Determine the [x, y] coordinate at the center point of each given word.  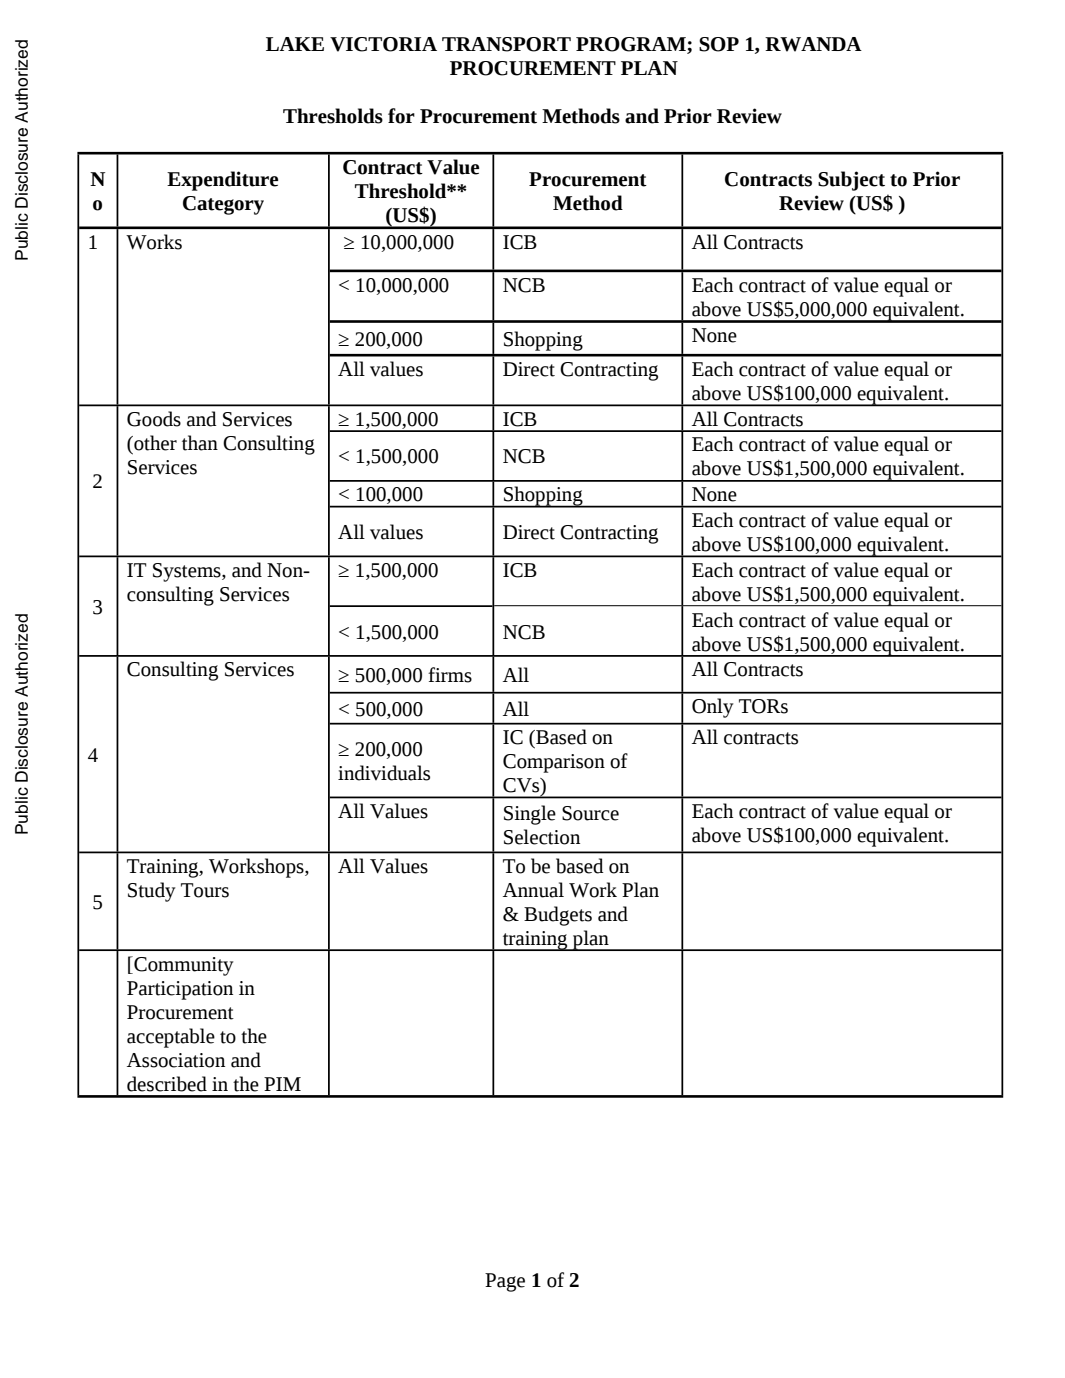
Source [590, 813]
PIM [282, 1084]
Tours [205, 890]
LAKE [295, 44]
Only [713, 708]
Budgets [558, 916]
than [200, 443]
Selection [542, 837]
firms [450, 675]
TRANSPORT [506, 44]
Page [505, 1282]
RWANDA [813, 44]
